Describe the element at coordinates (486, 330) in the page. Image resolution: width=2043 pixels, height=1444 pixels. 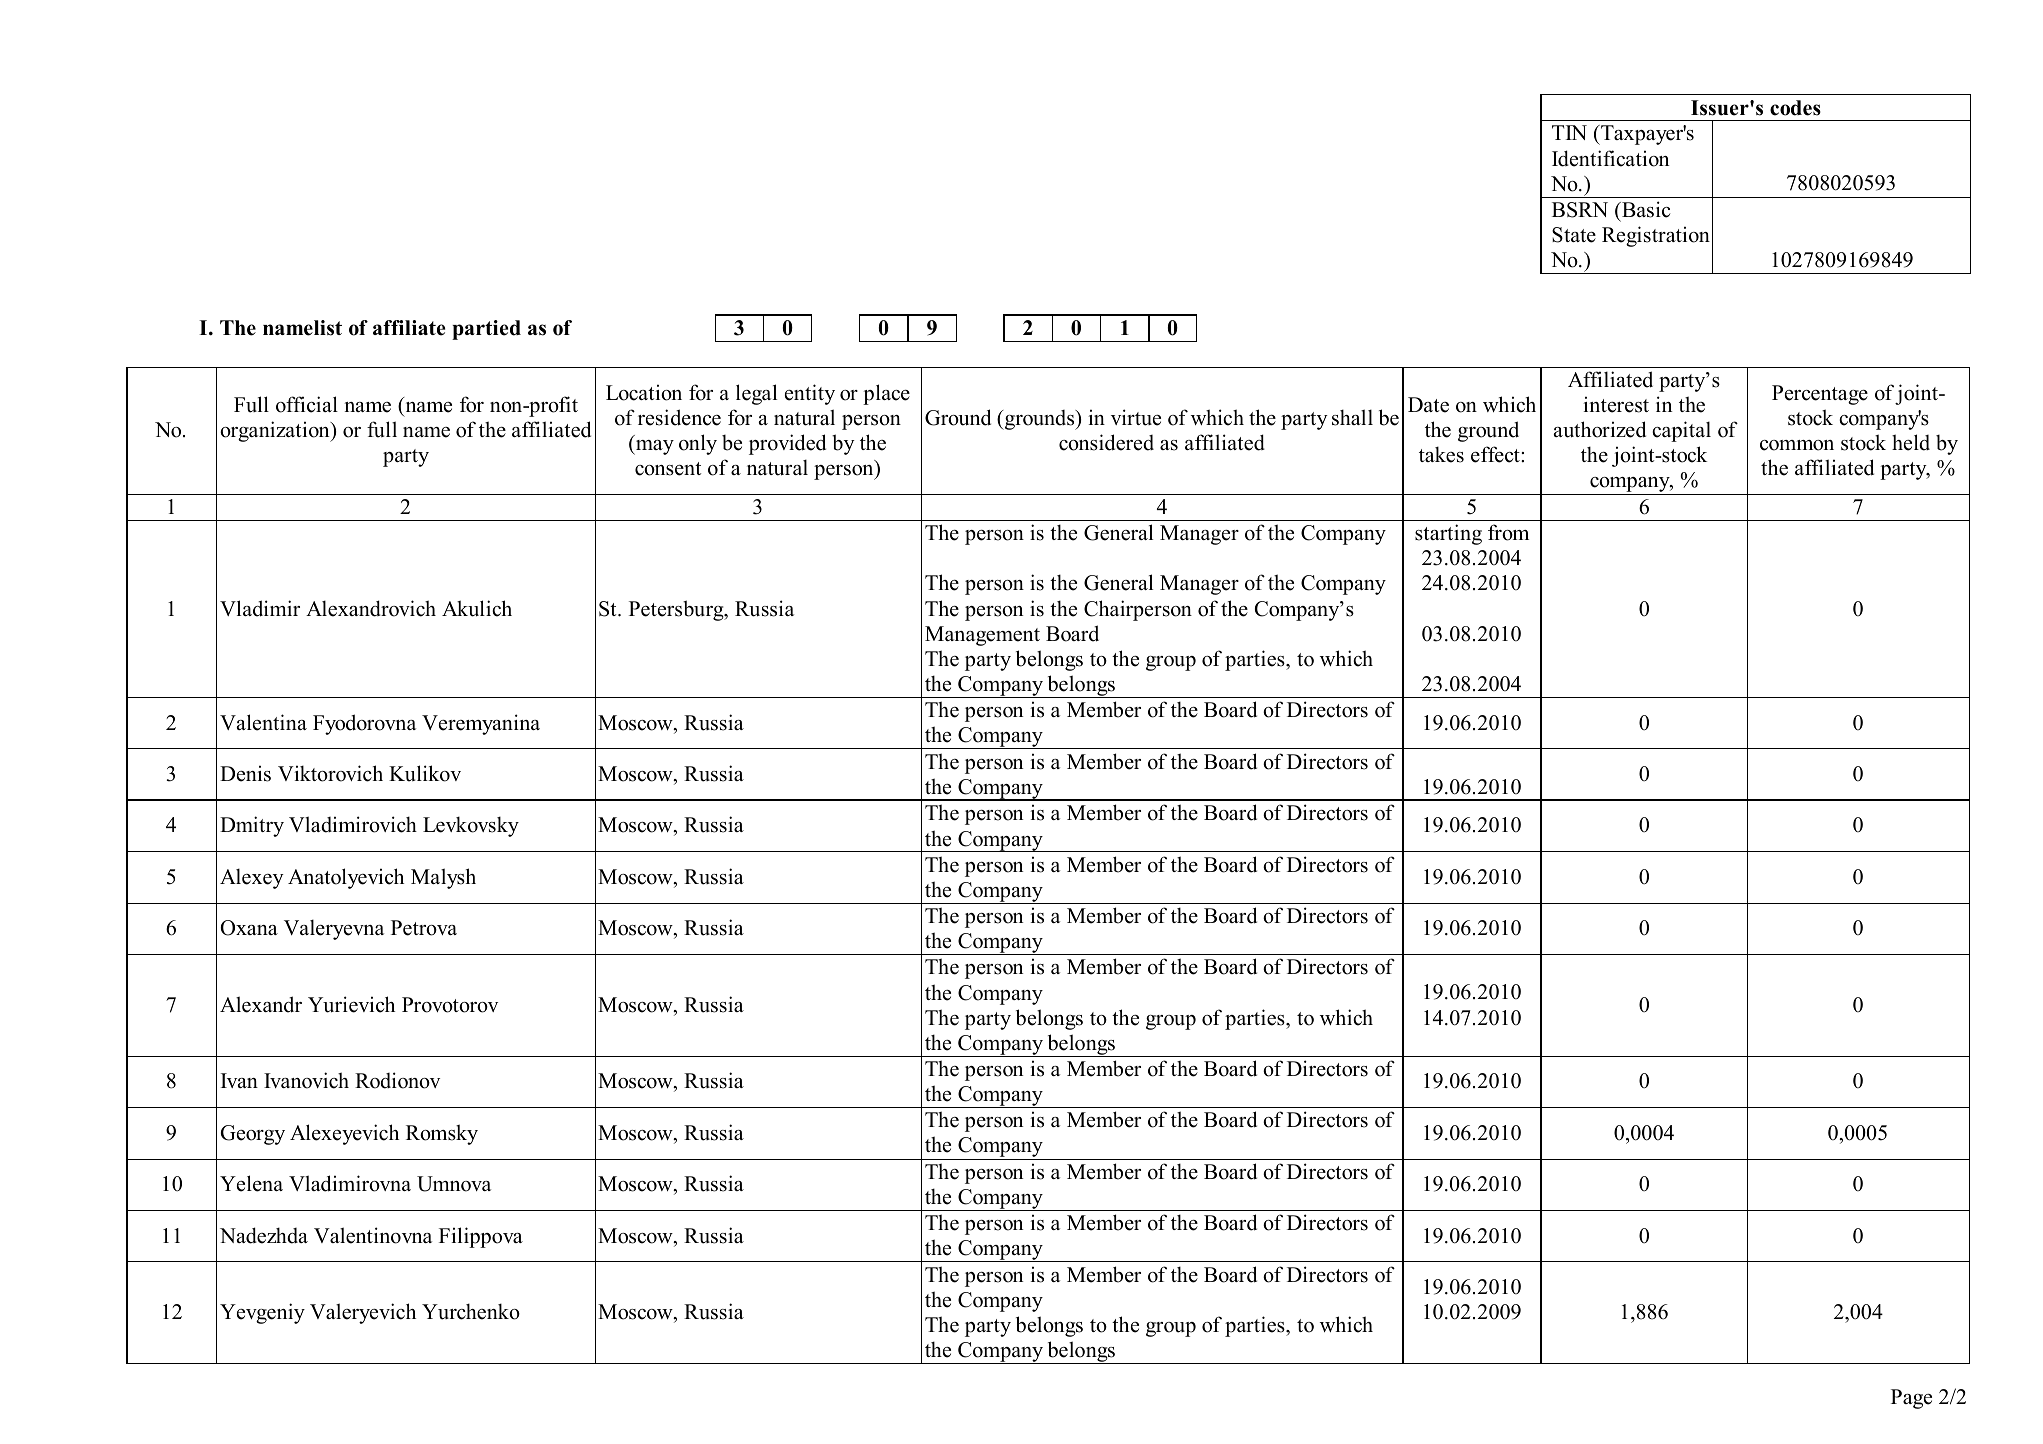
I see `partied` at that location.
